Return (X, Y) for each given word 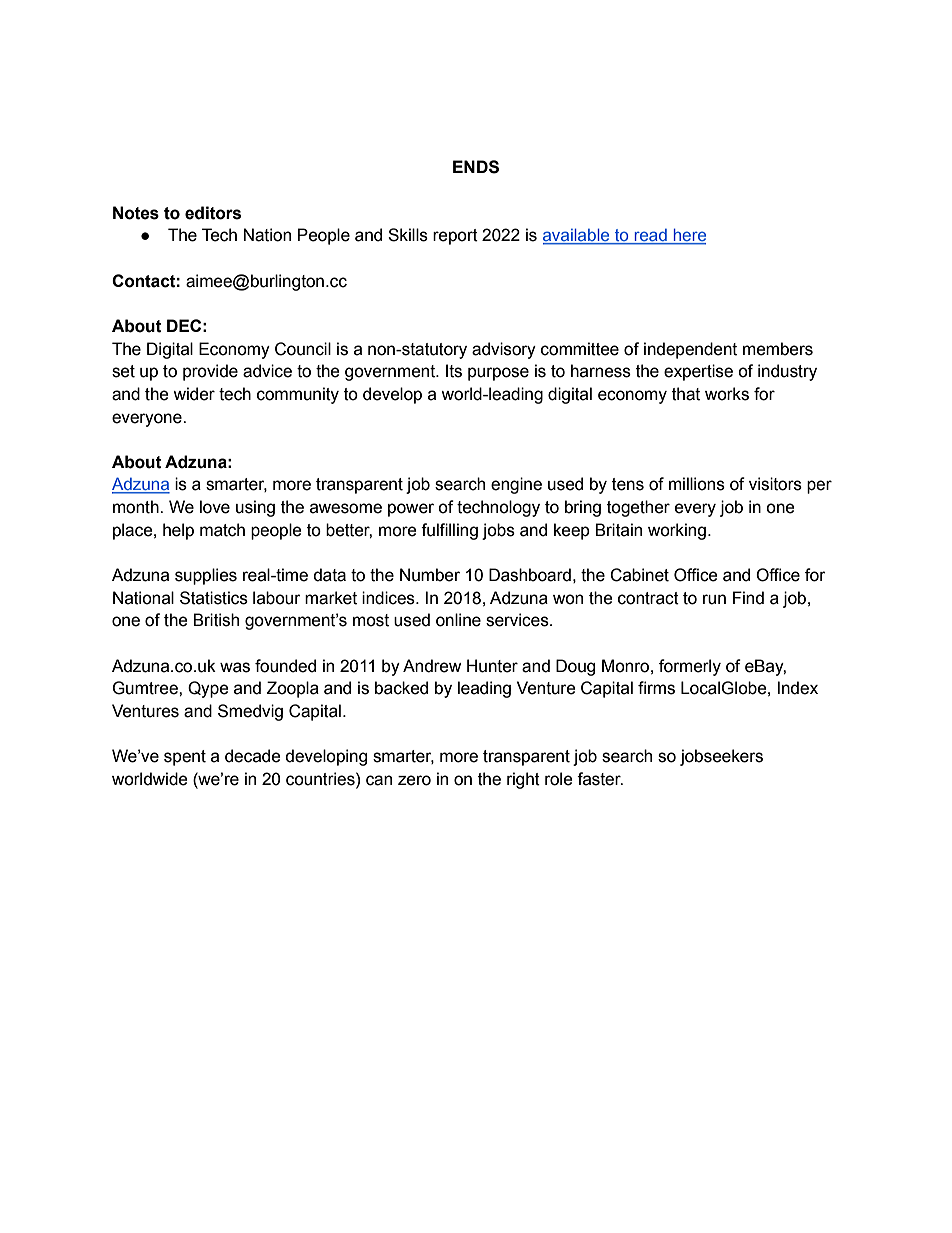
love (215, 507)
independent (690, 350)
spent (185, 758)
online (458, 620)
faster (600, 779)
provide (210, 372)
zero (414, 780)
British (216, 620)
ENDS (476, 167)
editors (213, 213)
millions (697, 484)
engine (516, 485)
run (714, 599)
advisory (504, 350)
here (688, 236)
